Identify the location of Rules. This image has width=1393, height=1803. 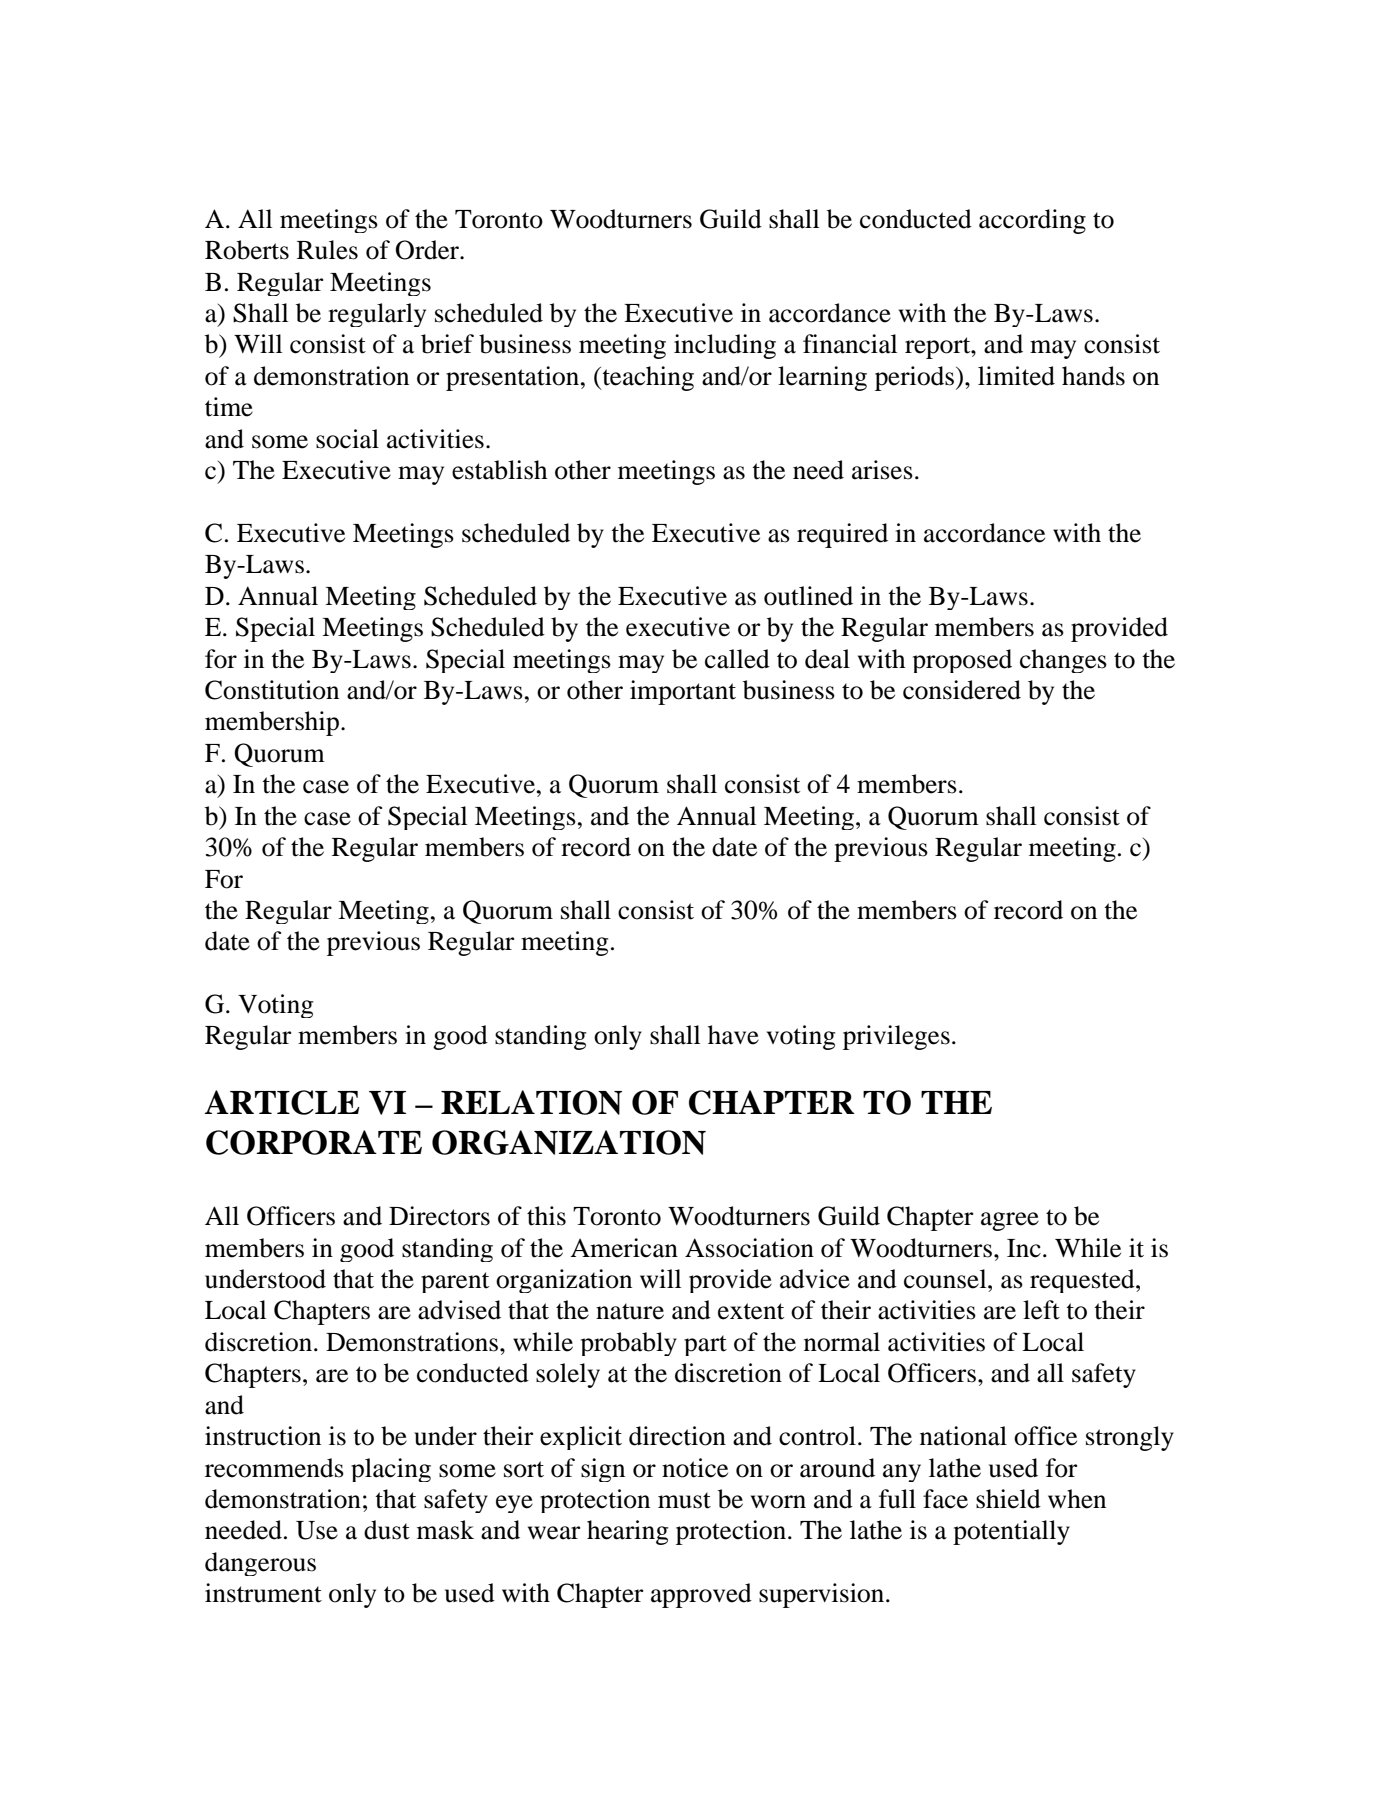
(327, 250).
